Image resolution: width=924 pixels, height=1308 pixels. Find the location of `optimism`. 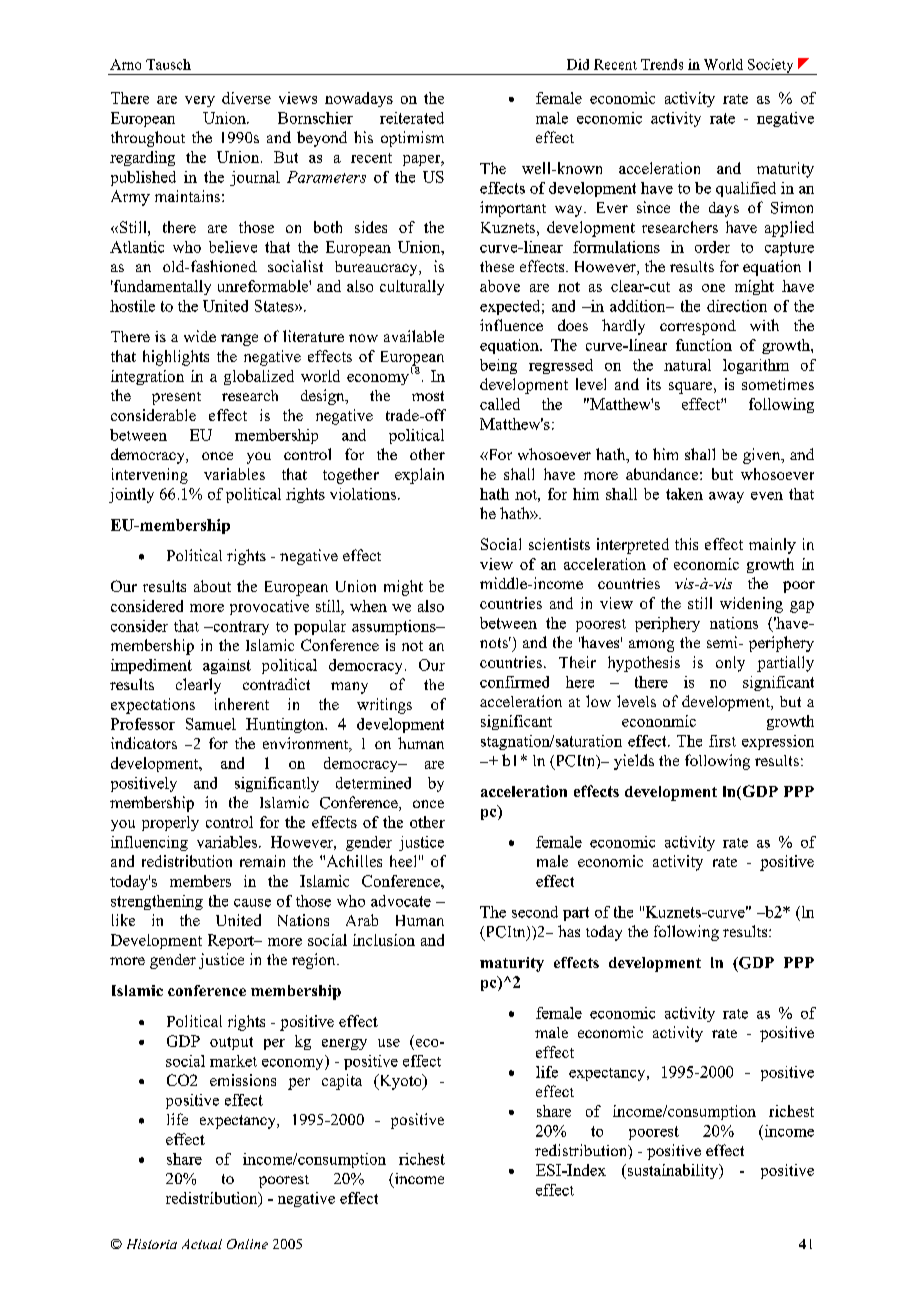

optimism is located at coordinates (412, 139).
